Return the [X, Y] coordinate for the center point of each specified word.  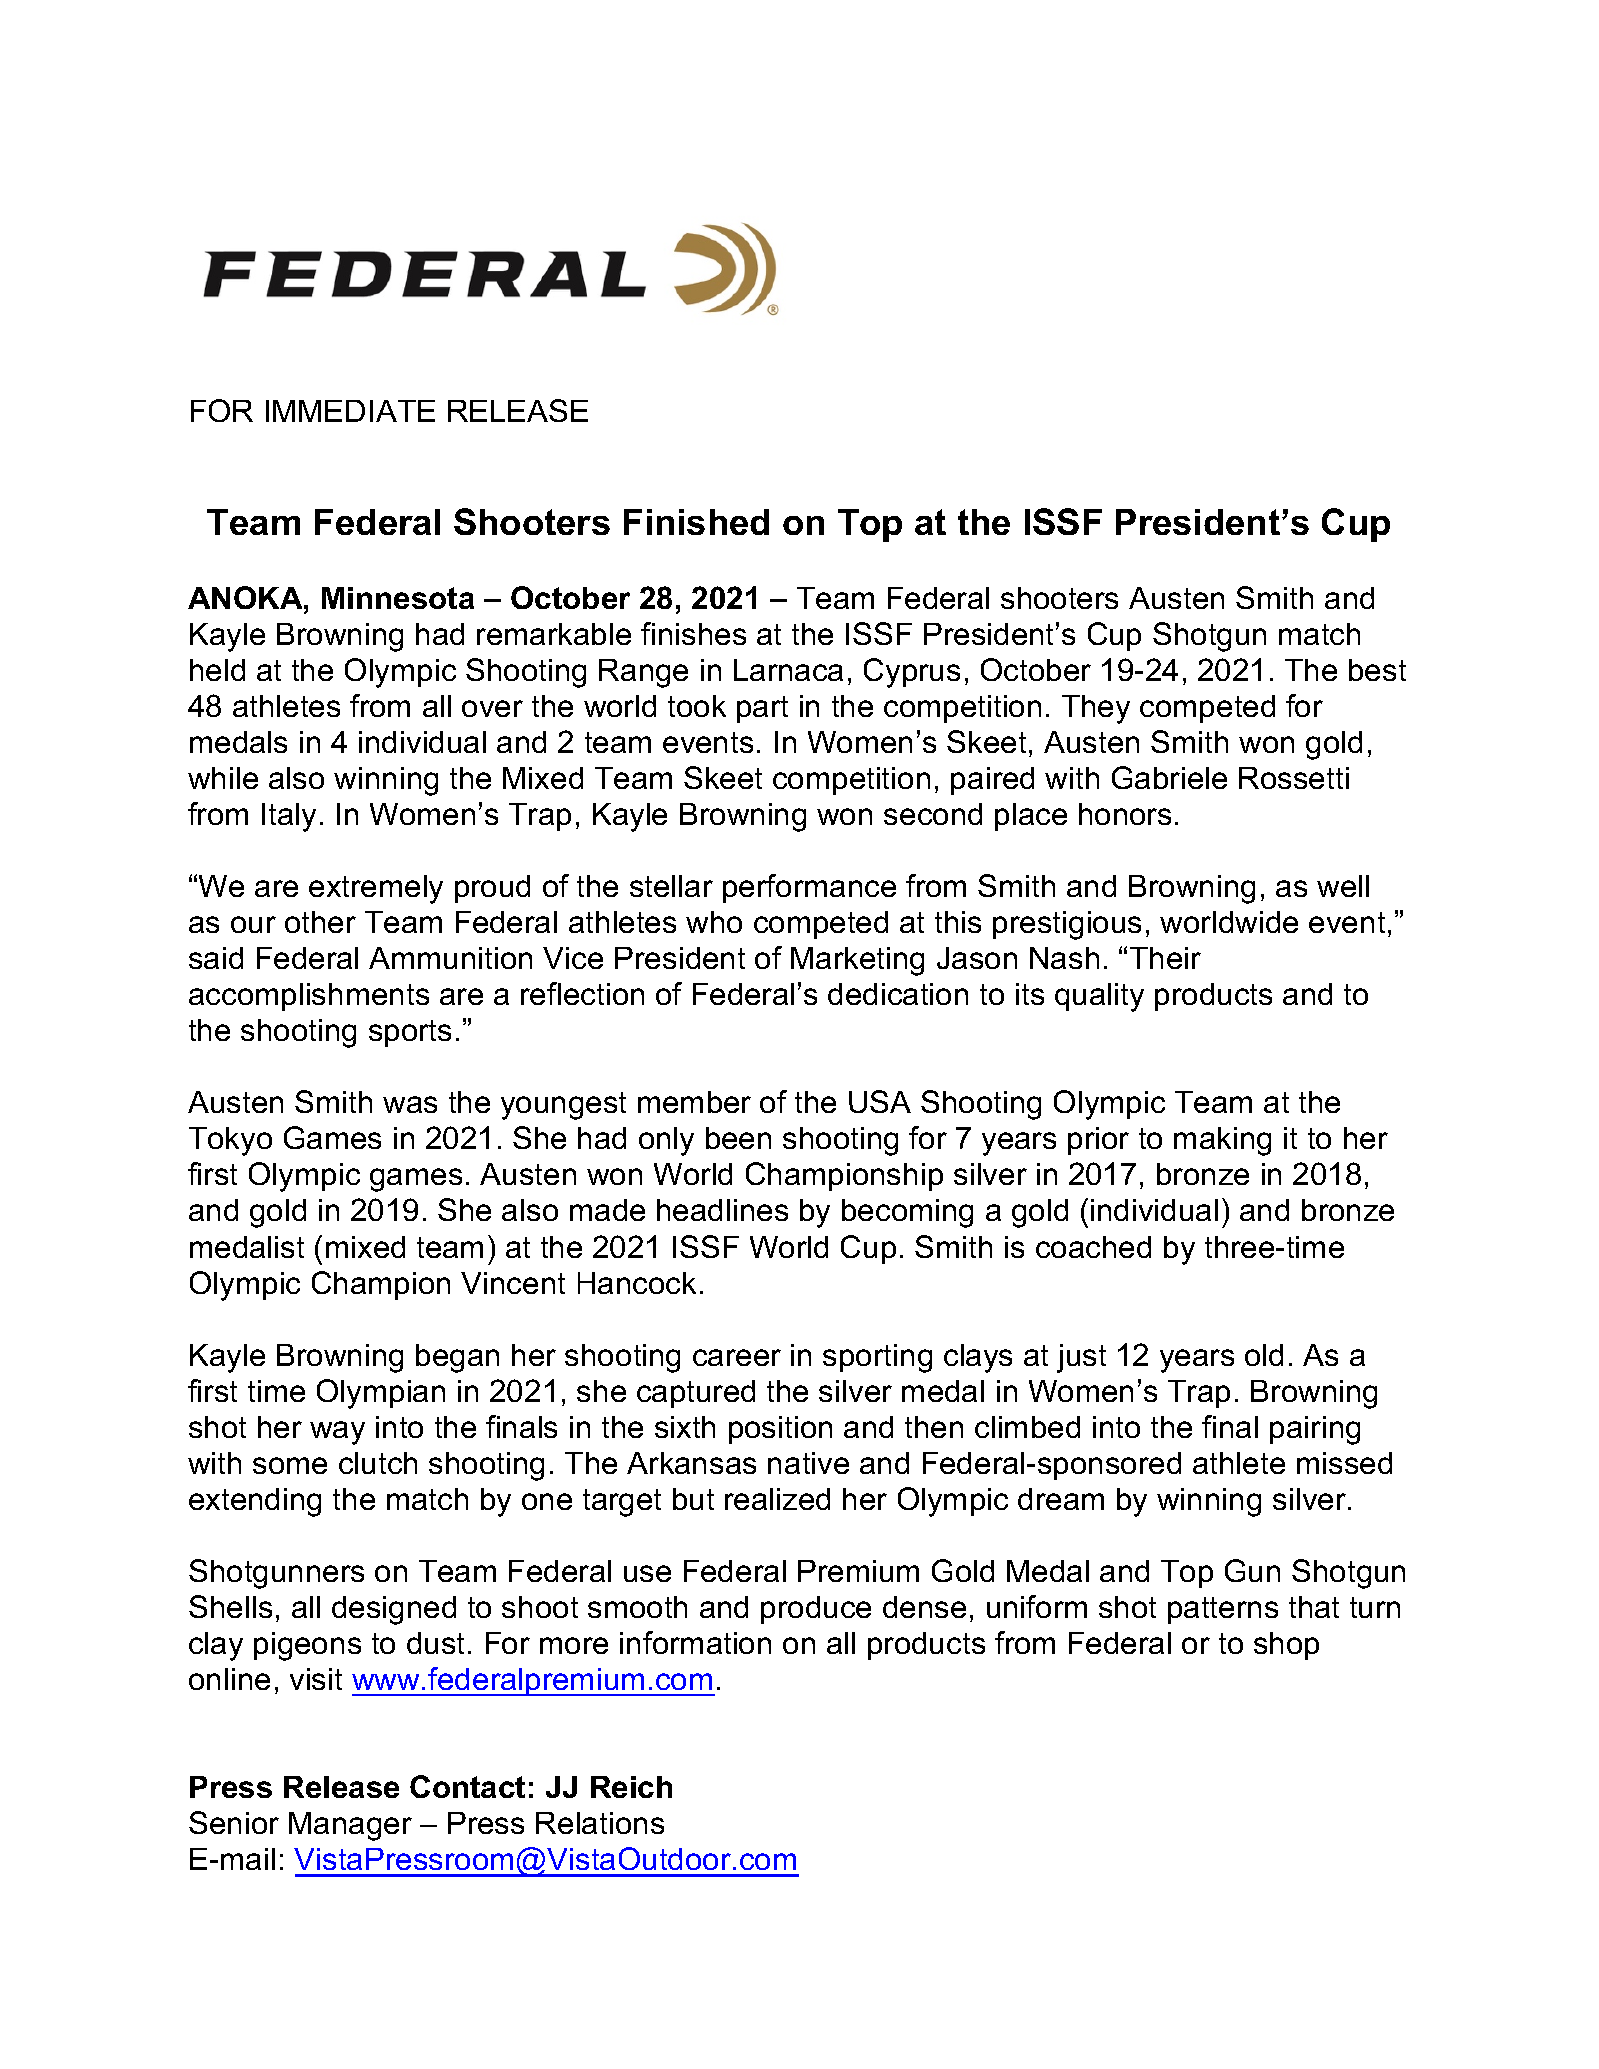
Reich [631, 1787]
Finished [696, 522]
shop [1286, 1646]
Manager [350, 1826]
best [1377, 670]
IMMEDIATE [350, 411]
